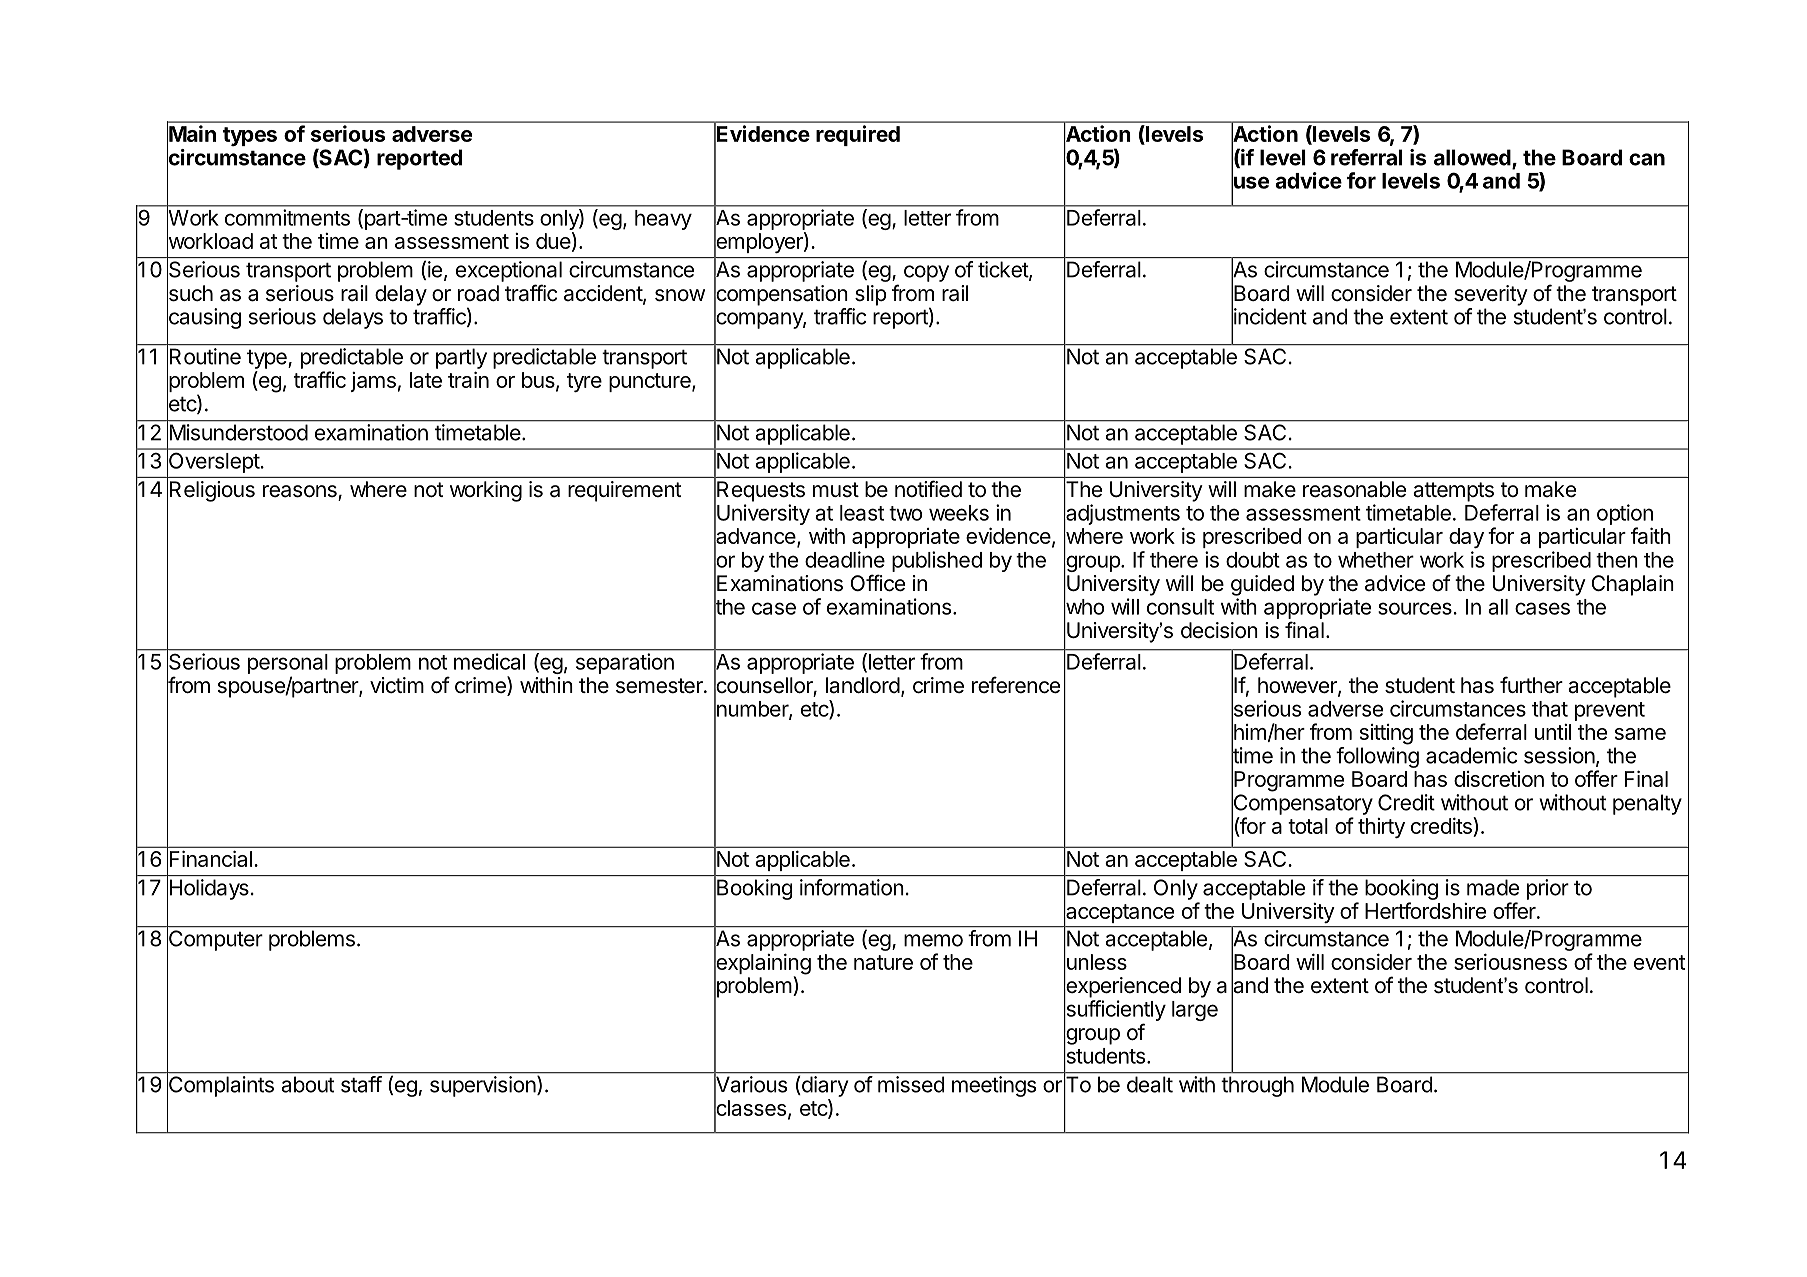  Describe the element at coordinates (1257, 1086) in the document. I see `through` at that location.
